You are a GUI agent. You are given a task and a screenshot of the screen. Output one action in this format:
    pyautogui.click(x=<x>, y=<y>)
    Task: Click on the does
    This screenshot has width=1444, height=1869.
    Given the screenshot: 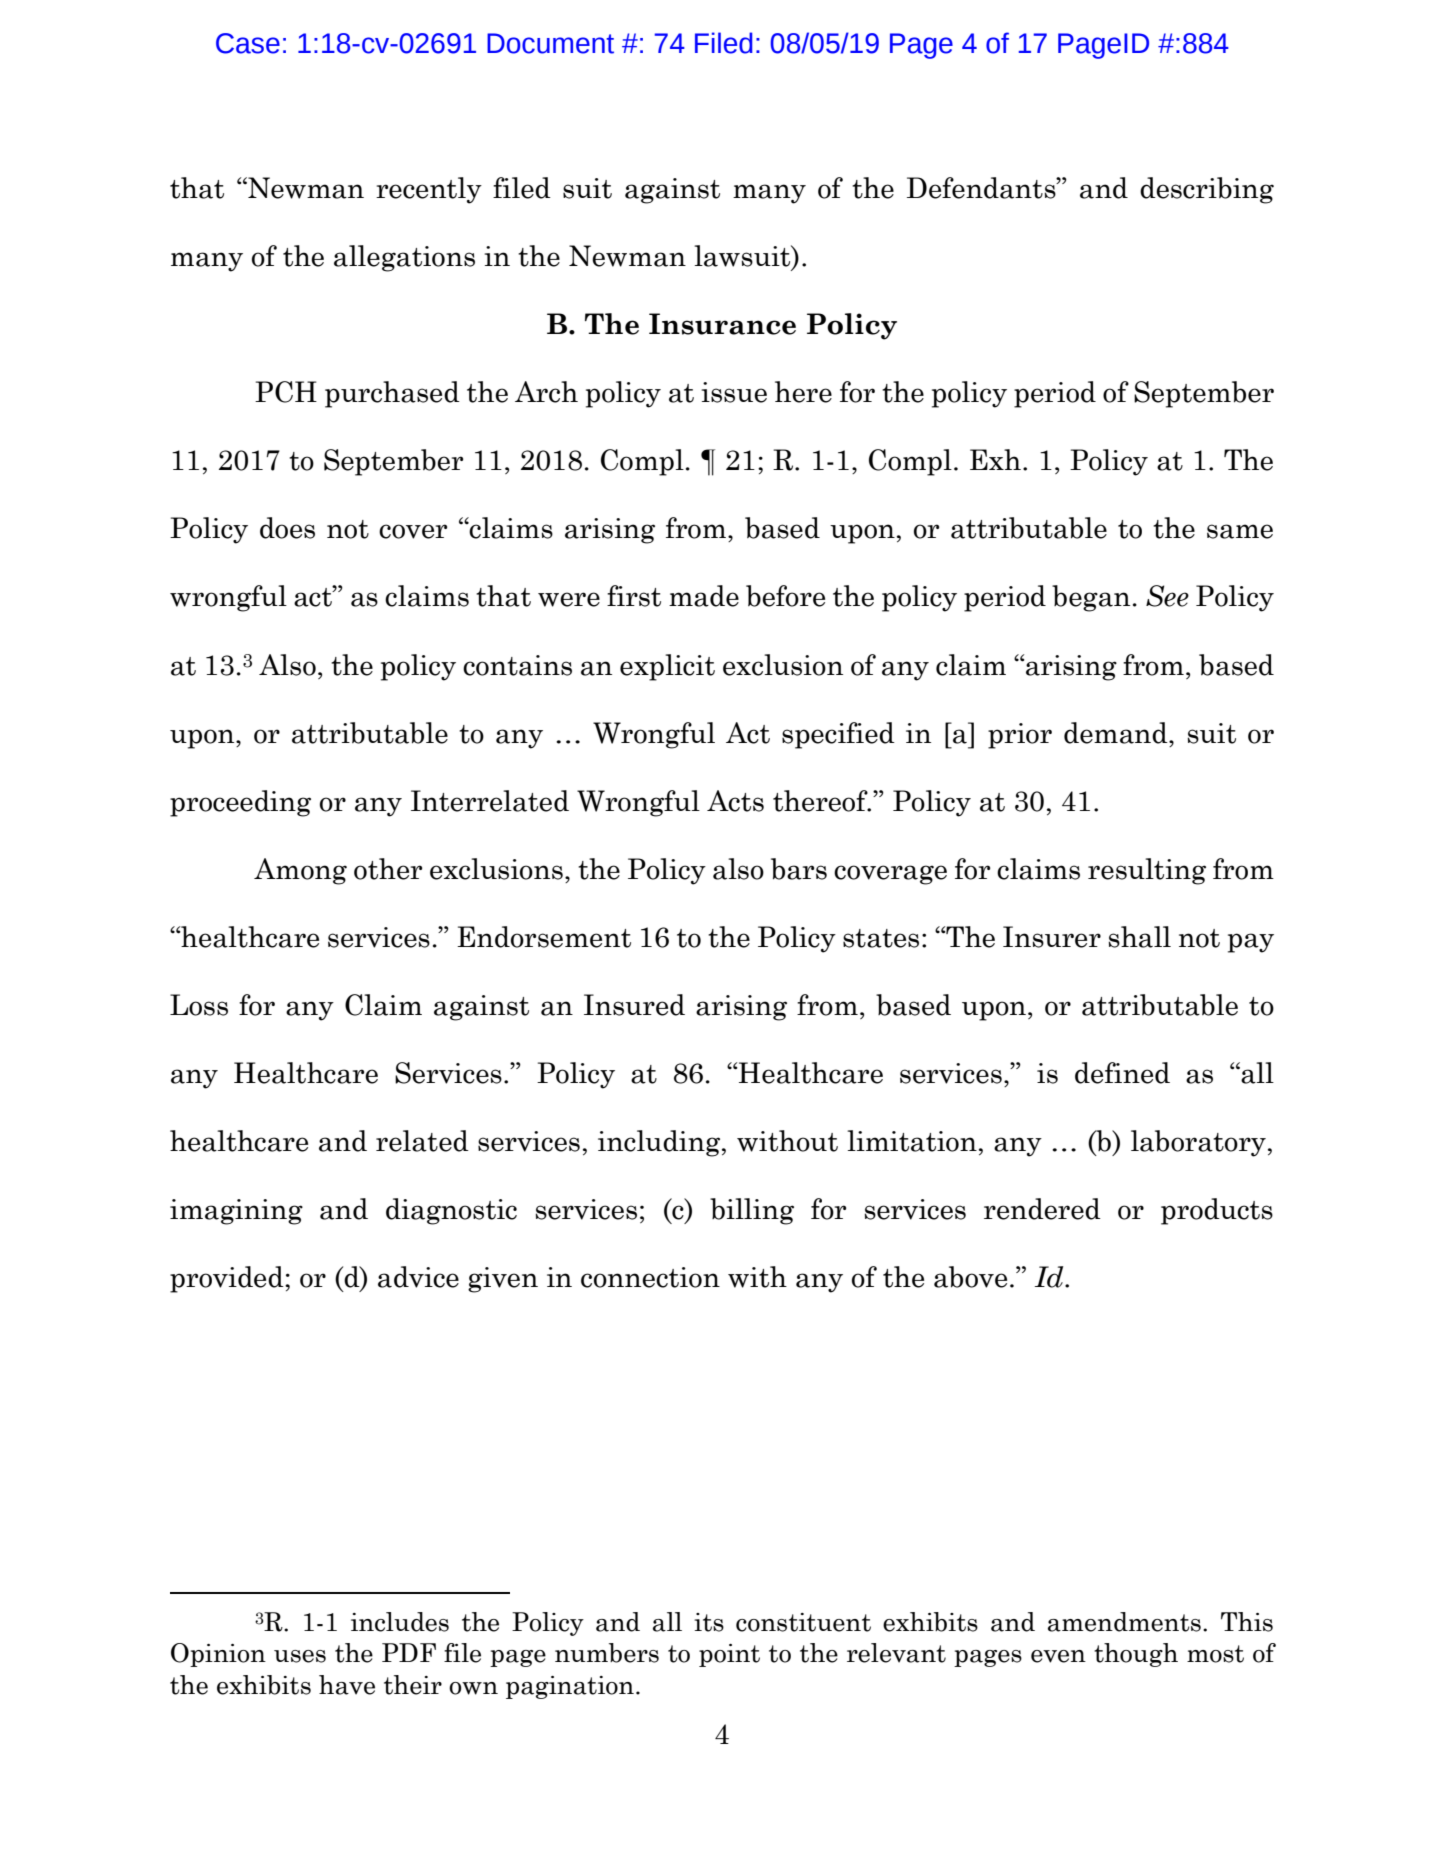 What is the action you would take?
    pyautogui.click(x=287, y=528)
